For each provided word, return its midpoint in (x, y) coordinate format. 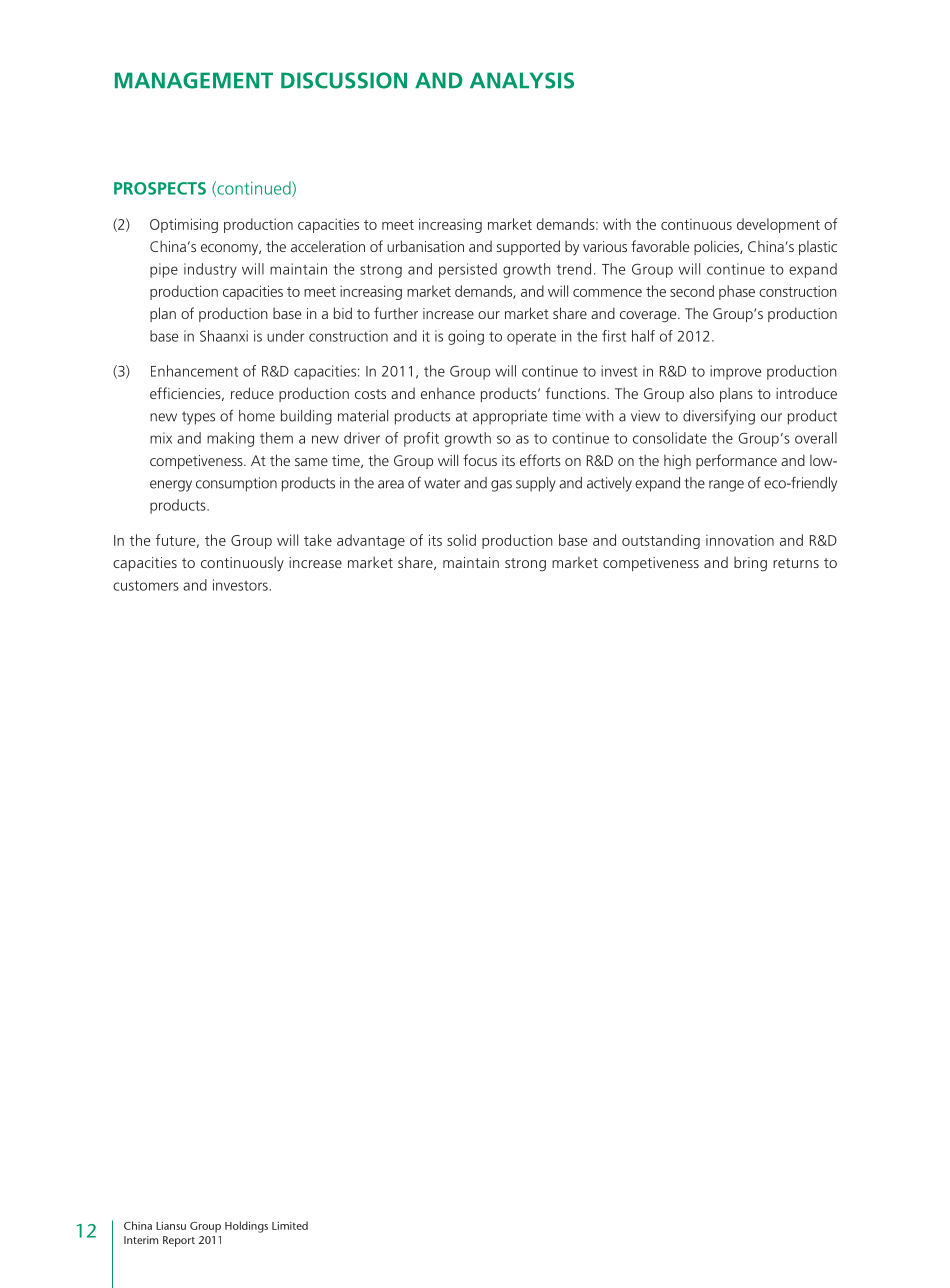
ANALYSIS (522, 80)
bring (750, 564)
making (230, 439)
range (726, 486)
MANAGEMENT (194, 80)
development (778, 225)
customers (146, 585)
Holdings (246, 1227)
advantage (371, 541)
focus (480, 460)
